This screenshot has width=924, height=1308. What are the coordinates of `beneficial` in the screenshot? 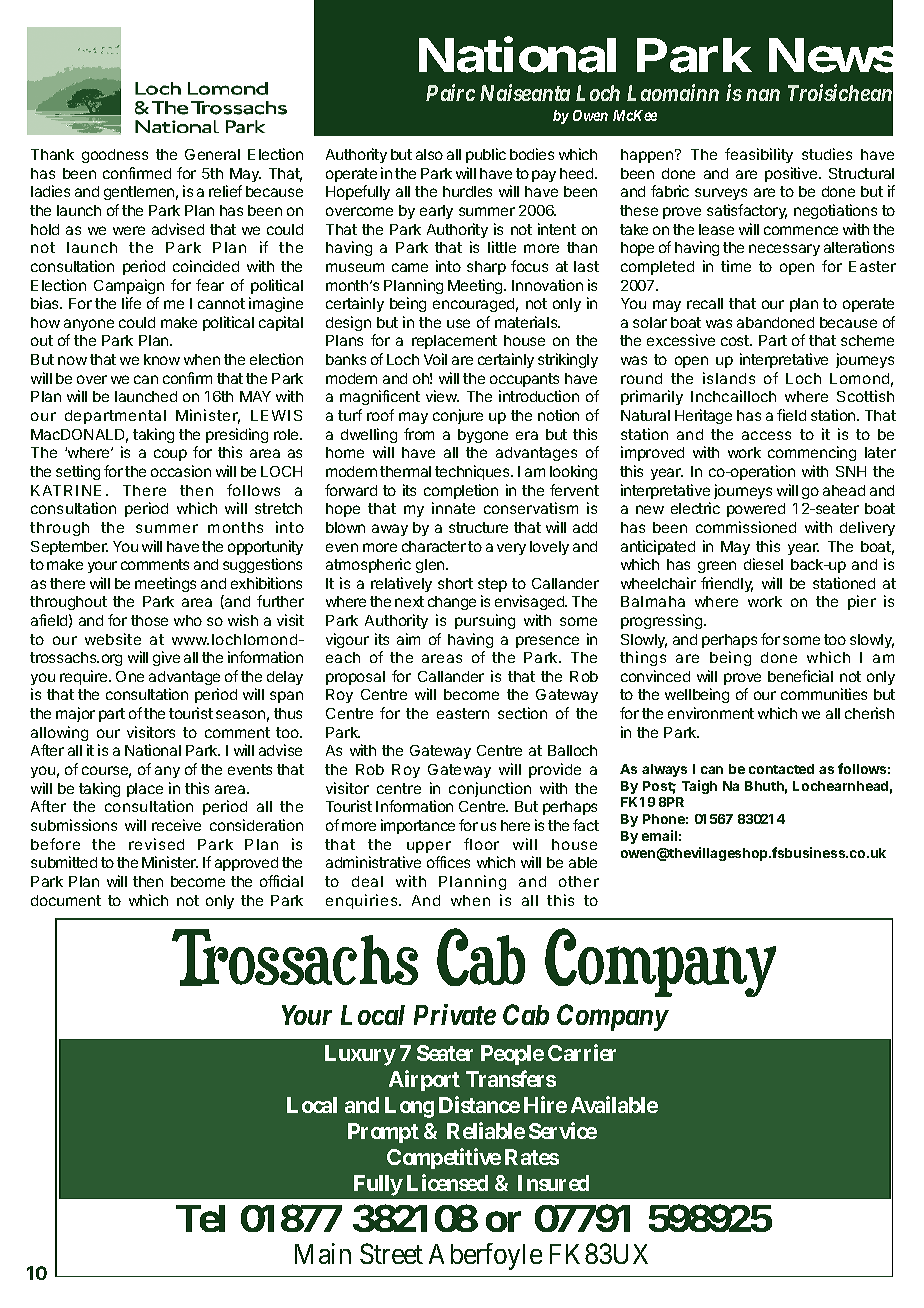 It's located at (800, 676).
